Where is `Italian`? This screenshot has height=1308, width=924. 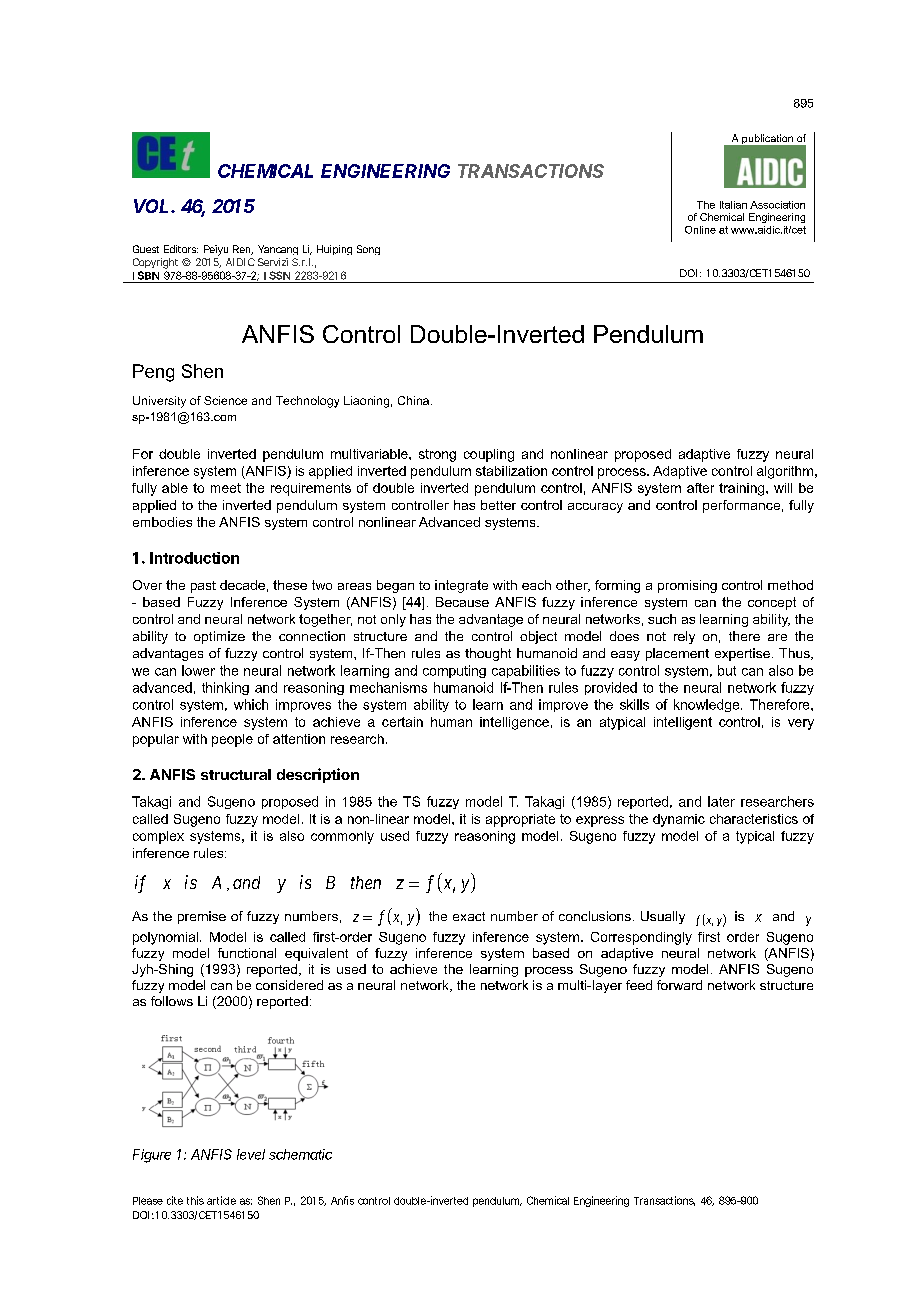
Italian is located at coordinates (733, 205).
